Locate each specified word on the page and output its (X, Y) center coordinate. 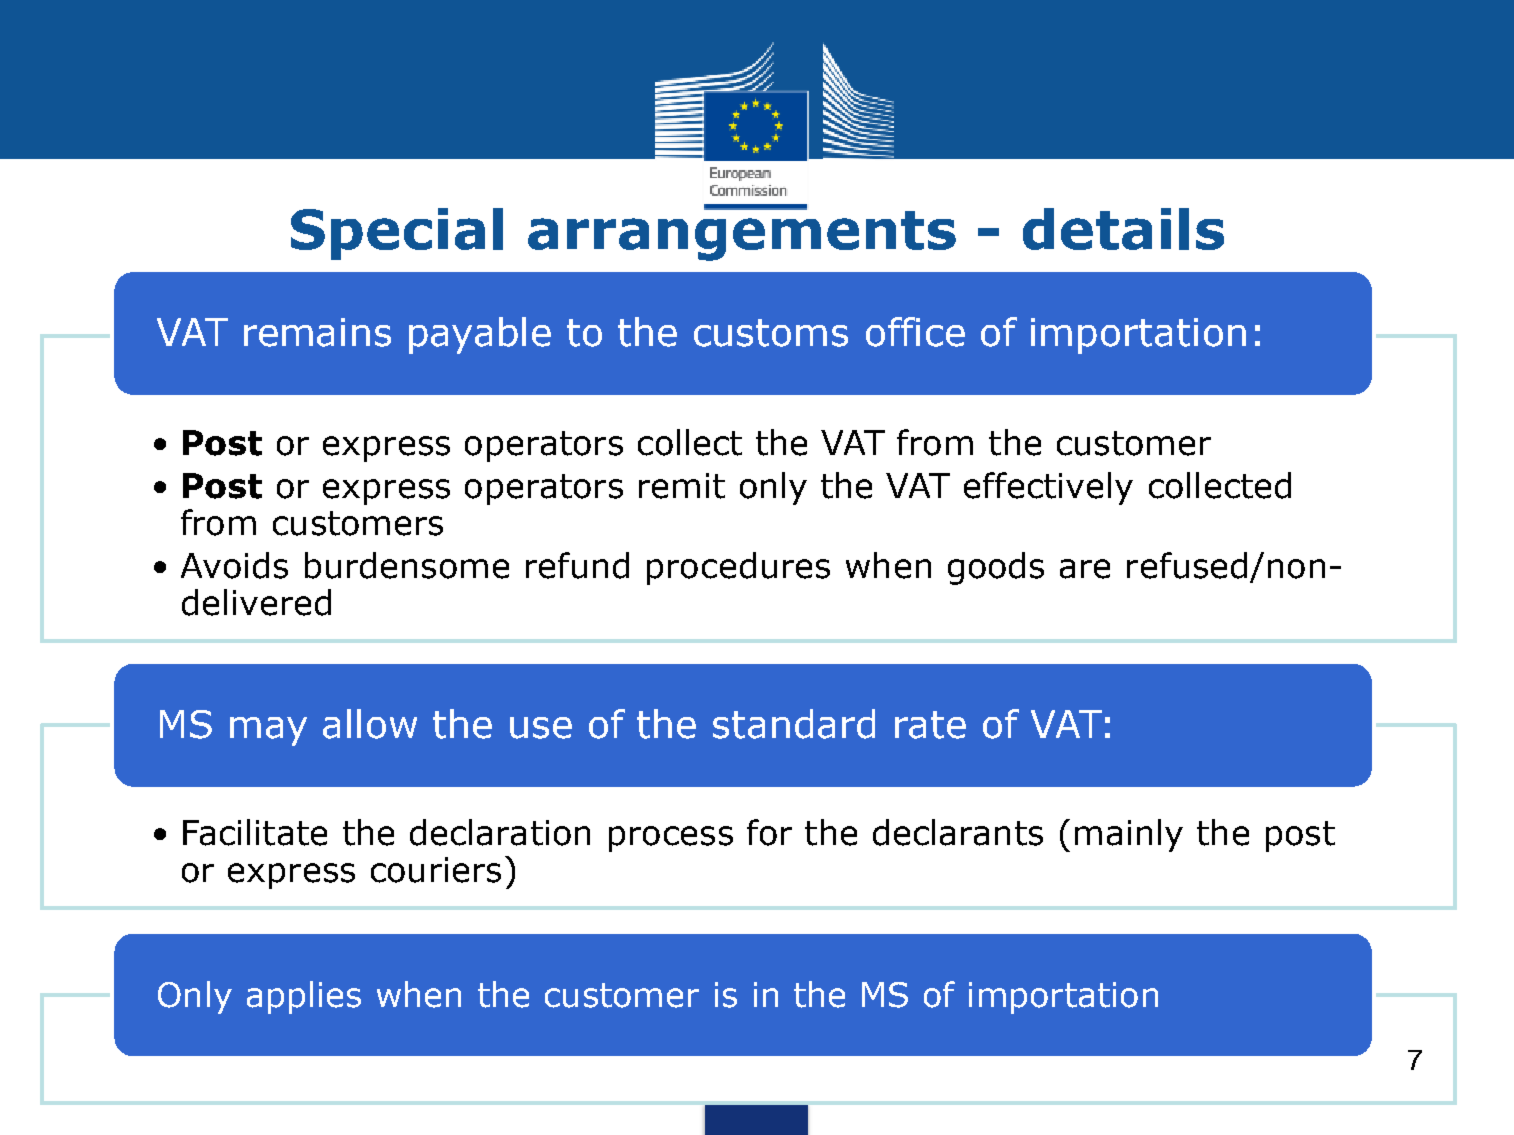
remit (682, 486)
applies (304, 997)
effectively (1048, 488)
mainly (1129, 835)
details (1123, 229)
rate (930, 725)
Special (397, 234)
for (769, 832)
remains (317, 332)
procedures (738, 568)
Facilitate (255, 832)
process (671, 839)
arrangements (742, 234)
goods (996, 568)
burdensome (407, 565)
